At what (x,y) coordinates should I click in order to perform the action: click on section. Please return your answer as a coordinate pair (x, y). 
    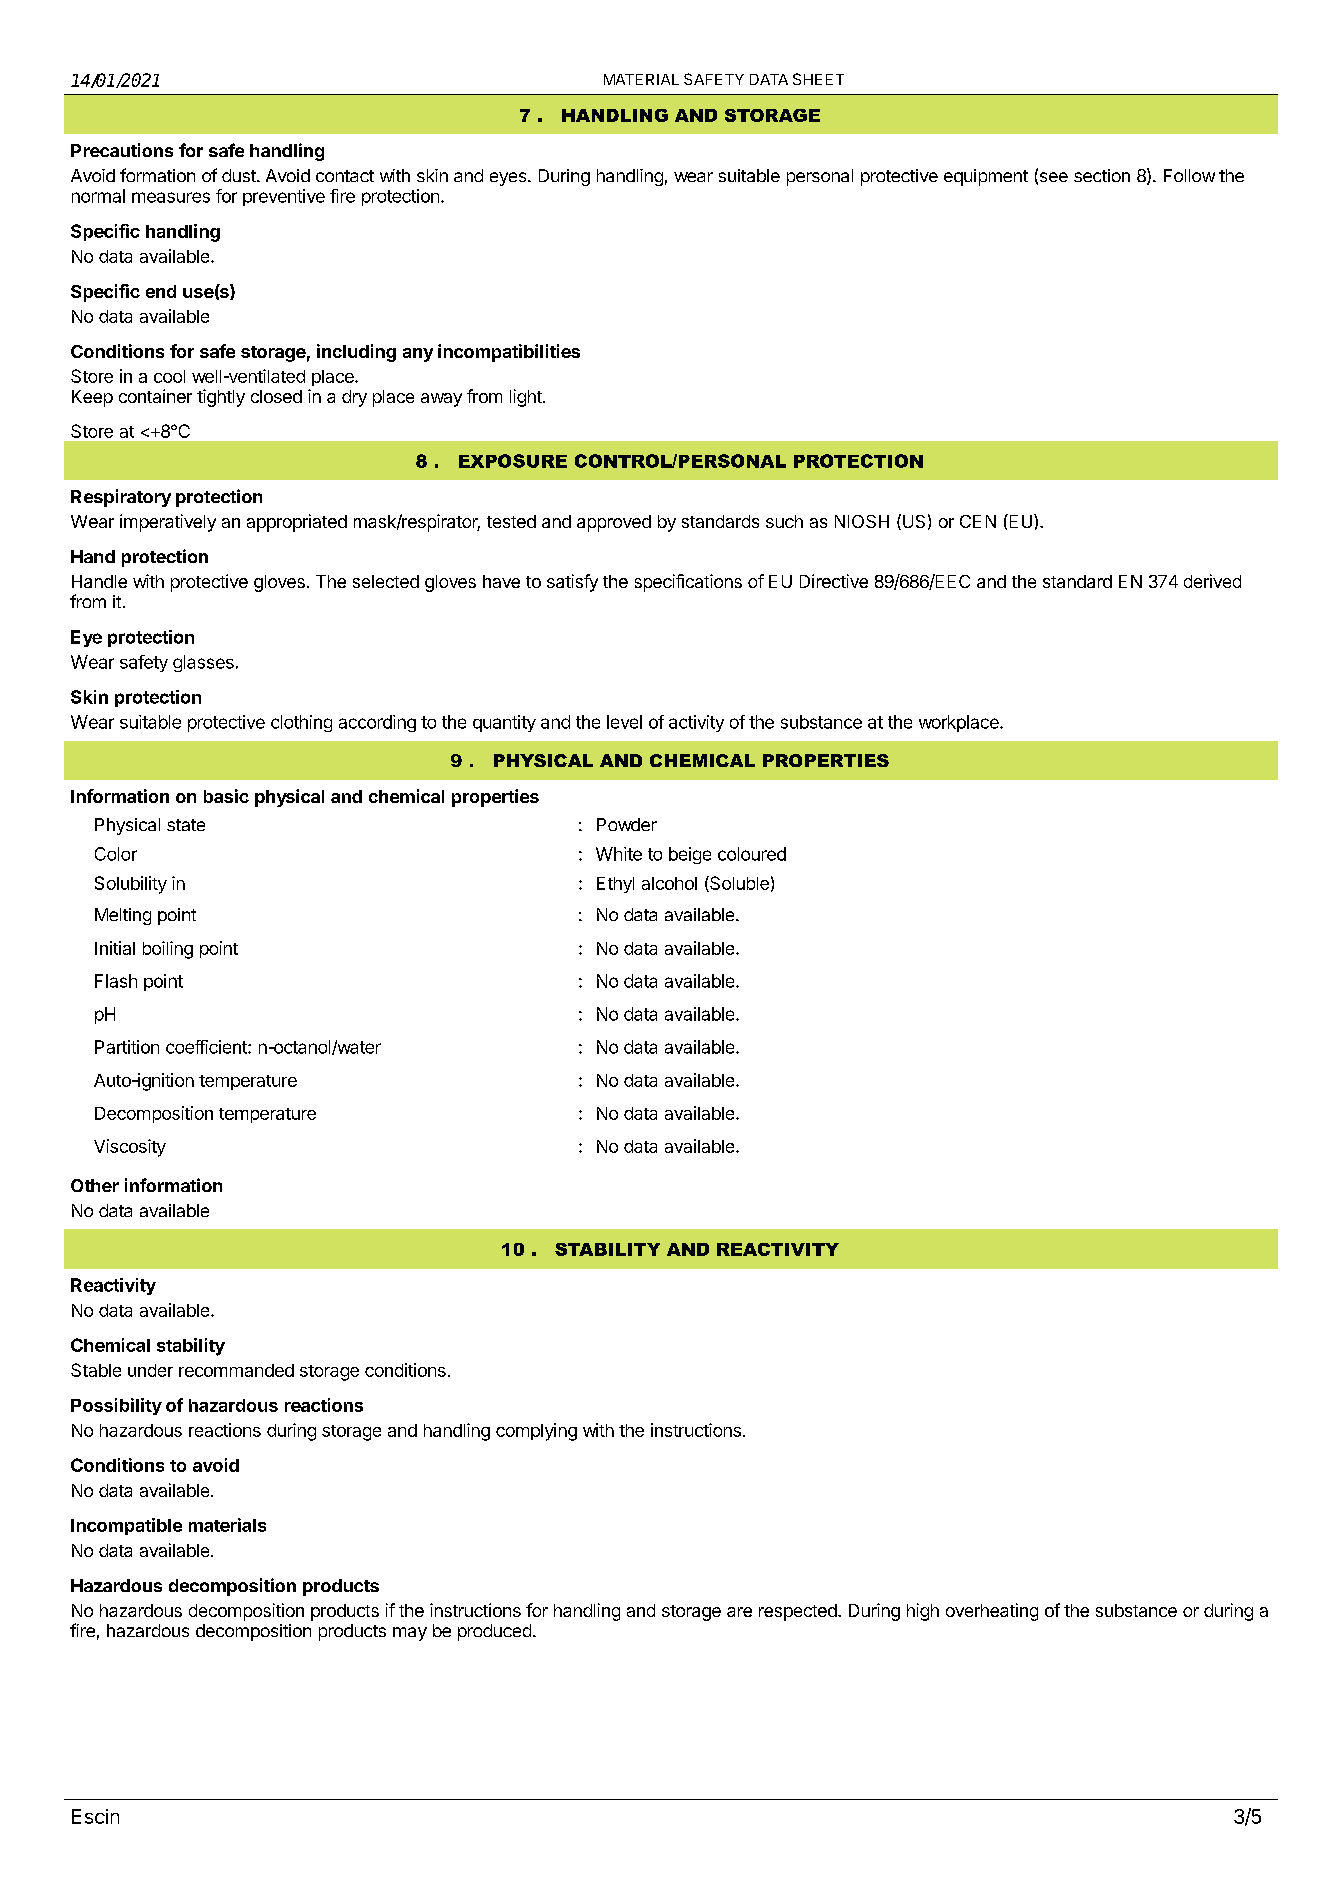
    Looking at the image, I should click on (1102, 175).
